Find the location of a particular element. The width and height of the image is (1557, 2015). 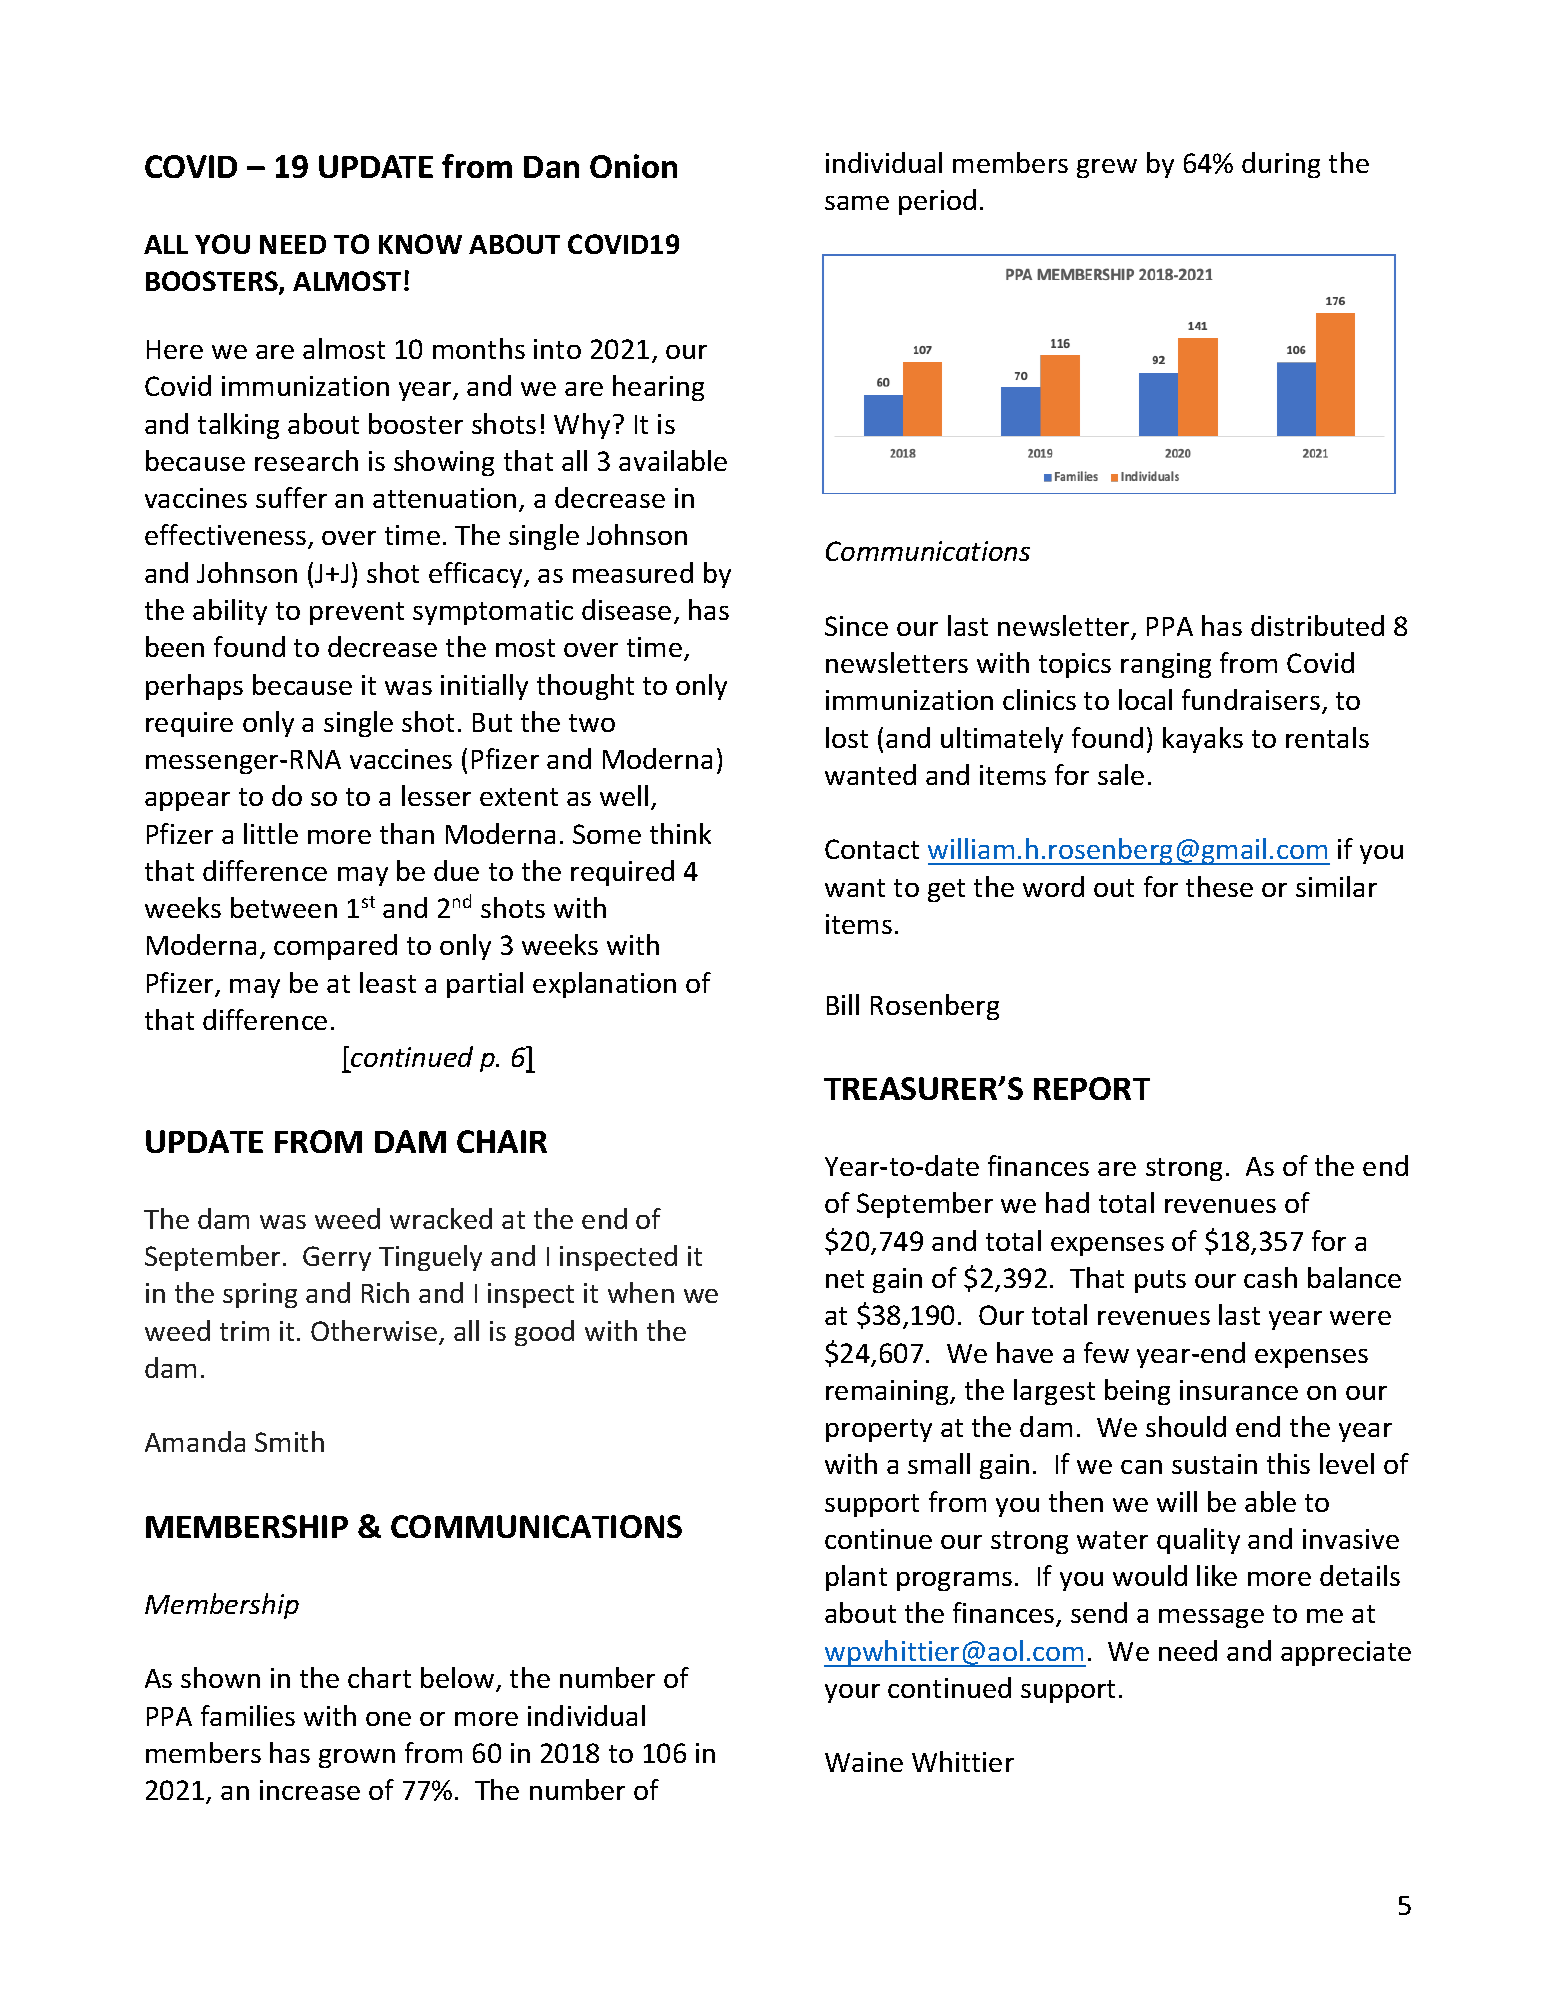

KNOW is located at coordinates (420, 244).
